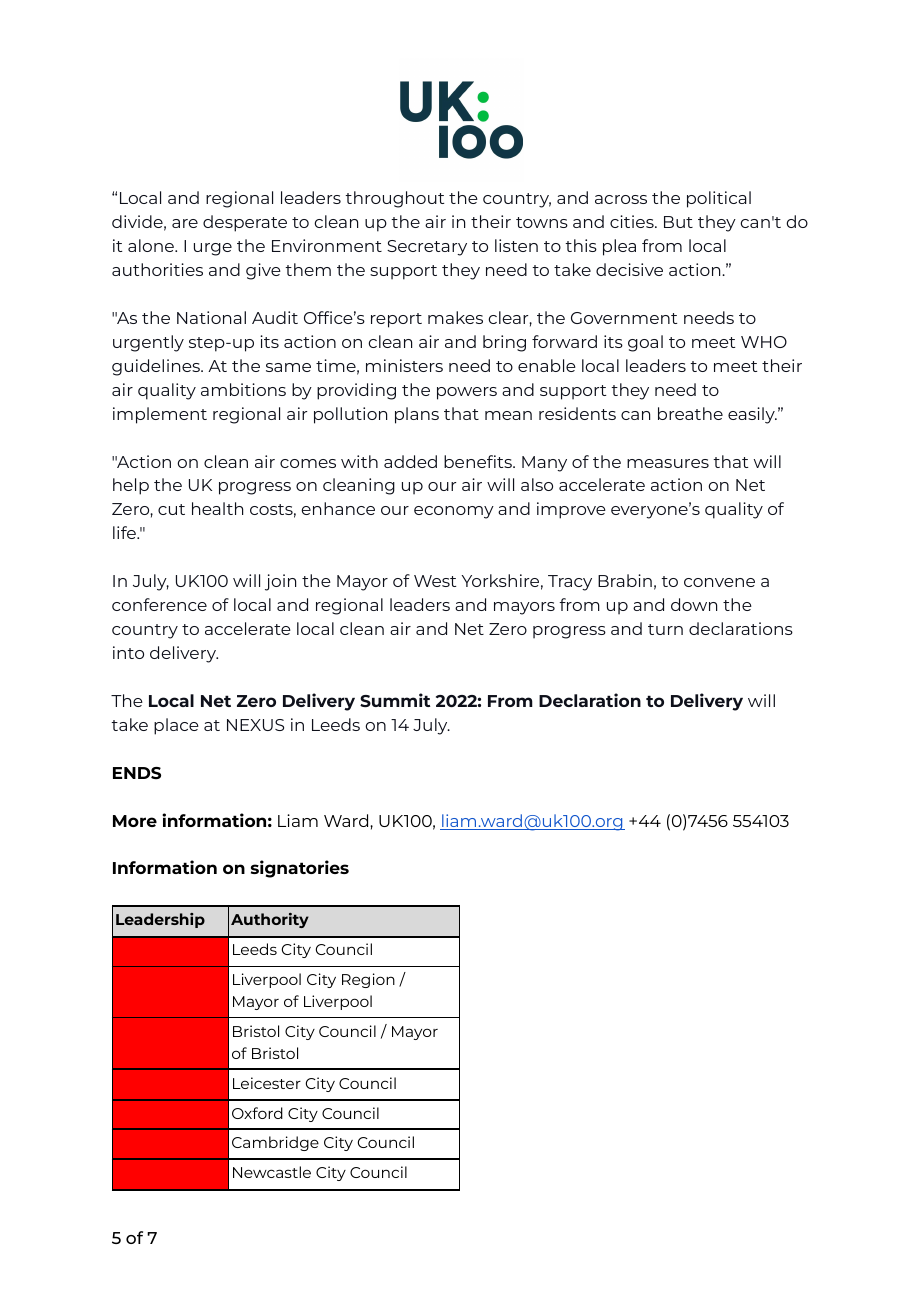  Describe the element at coordinates (668, 463) in the document. I see `measures` at that location.
